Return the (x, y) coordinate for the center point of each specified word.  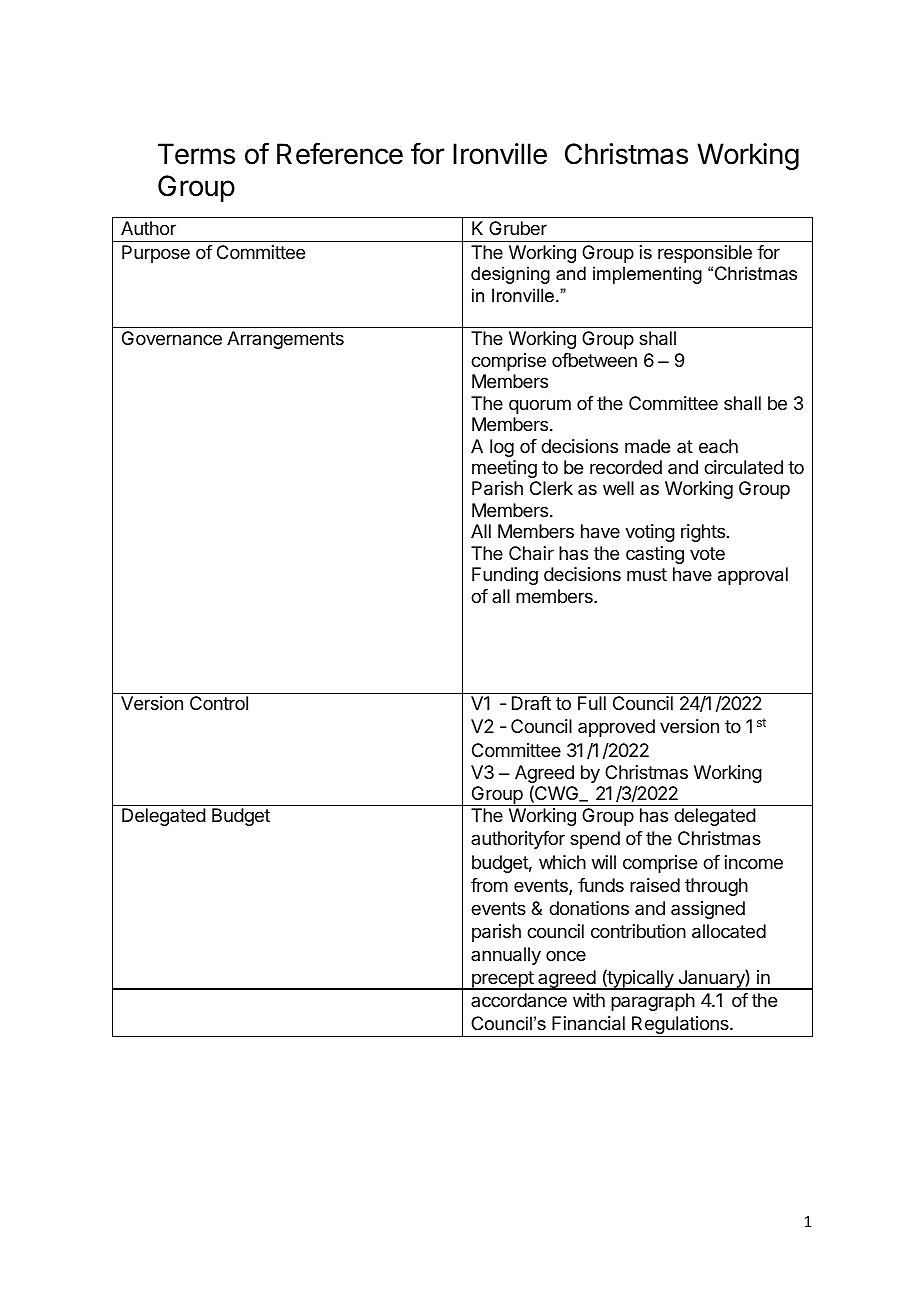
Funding (505, 576)
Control (219, 703)
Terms (196, 154)
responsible (705, 254)
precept (502, 980)
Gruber (518, 228)
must (647, 574)
